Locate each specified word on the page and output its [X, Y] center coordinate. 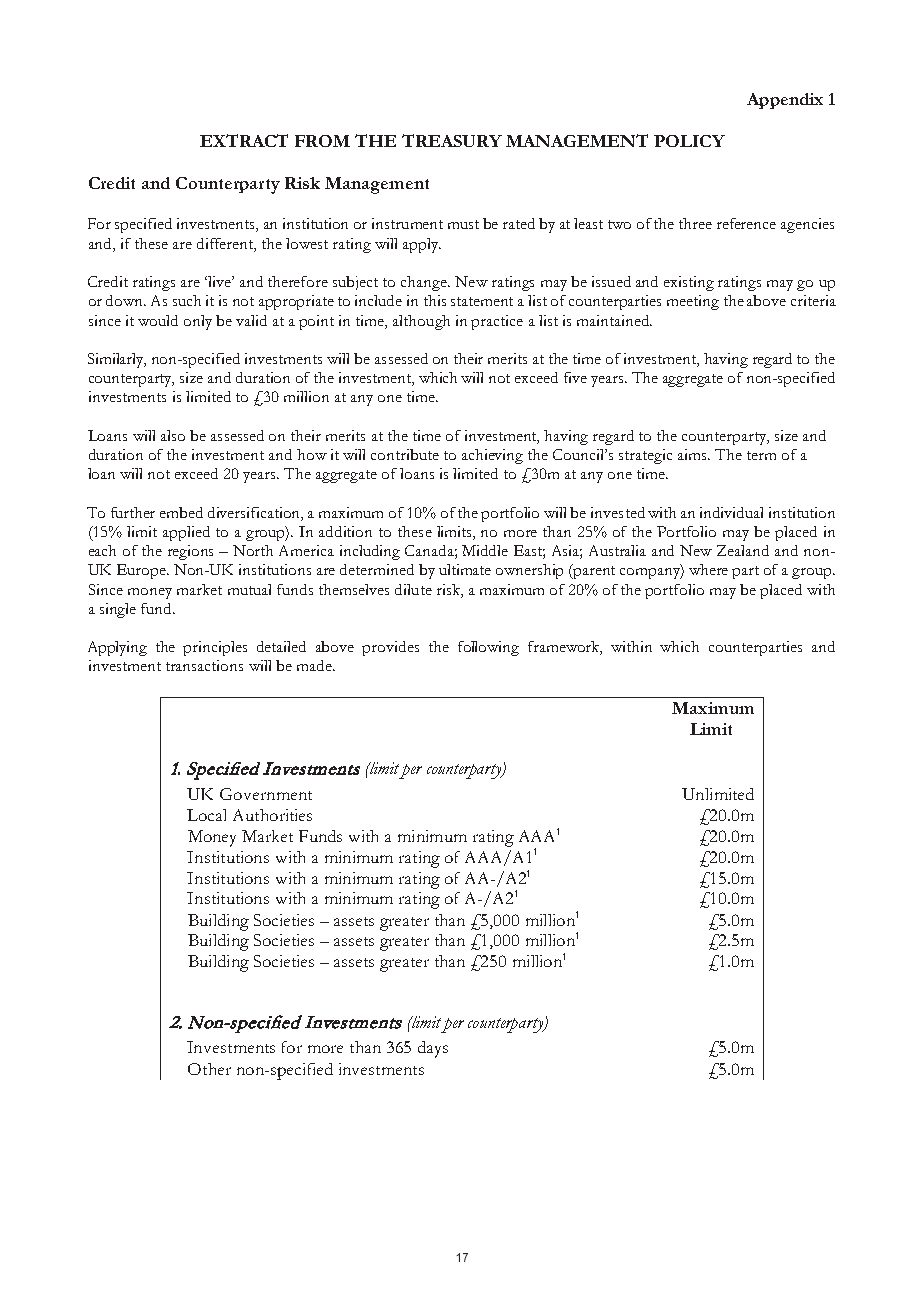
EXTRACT [244, 140]
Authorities [272, 815]
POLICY [689, 141]
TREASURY [452, 140]
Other [209, 1069]
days [433, 1049]
